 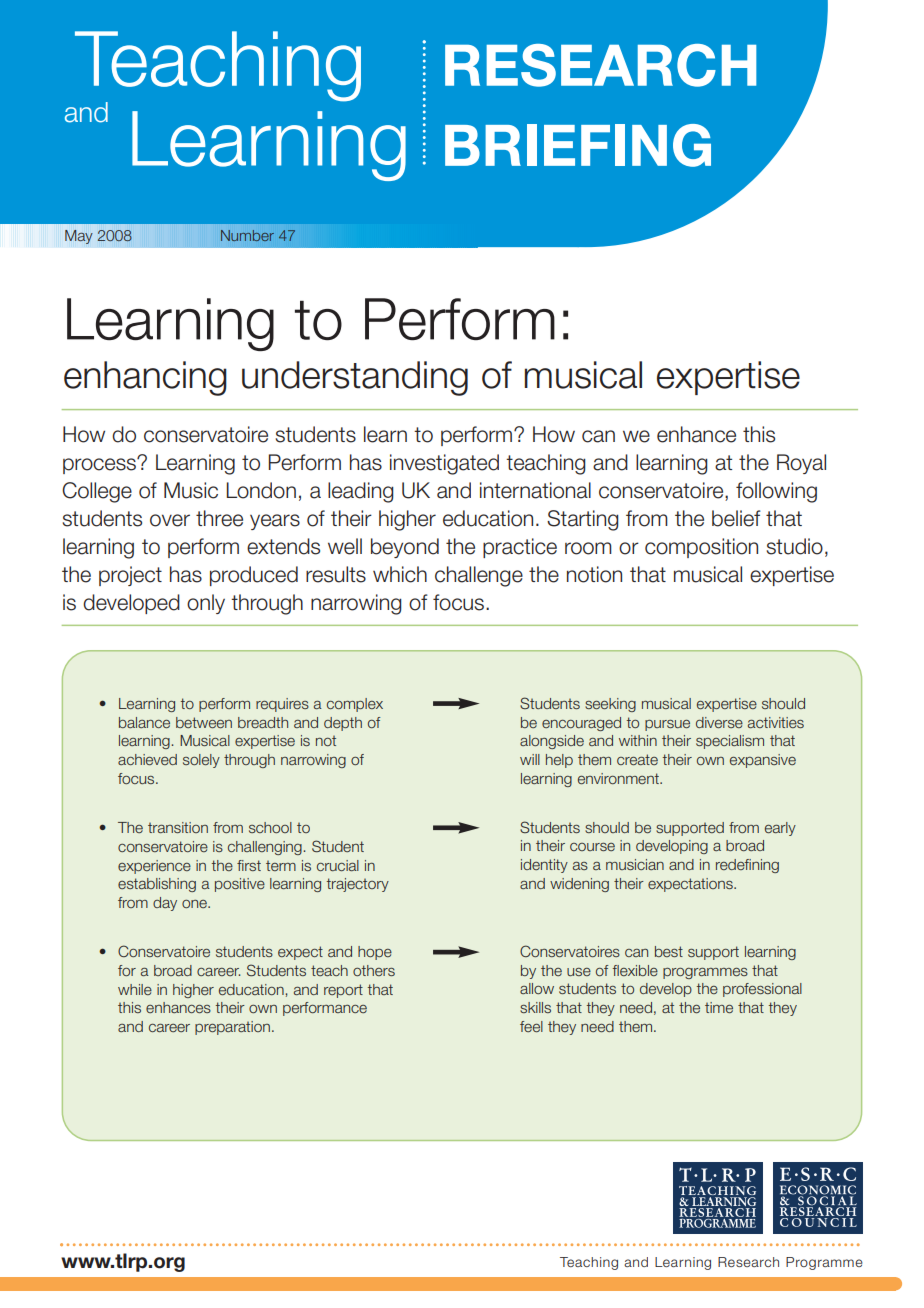 I want to click on composition, so click(x=701, y=548).
